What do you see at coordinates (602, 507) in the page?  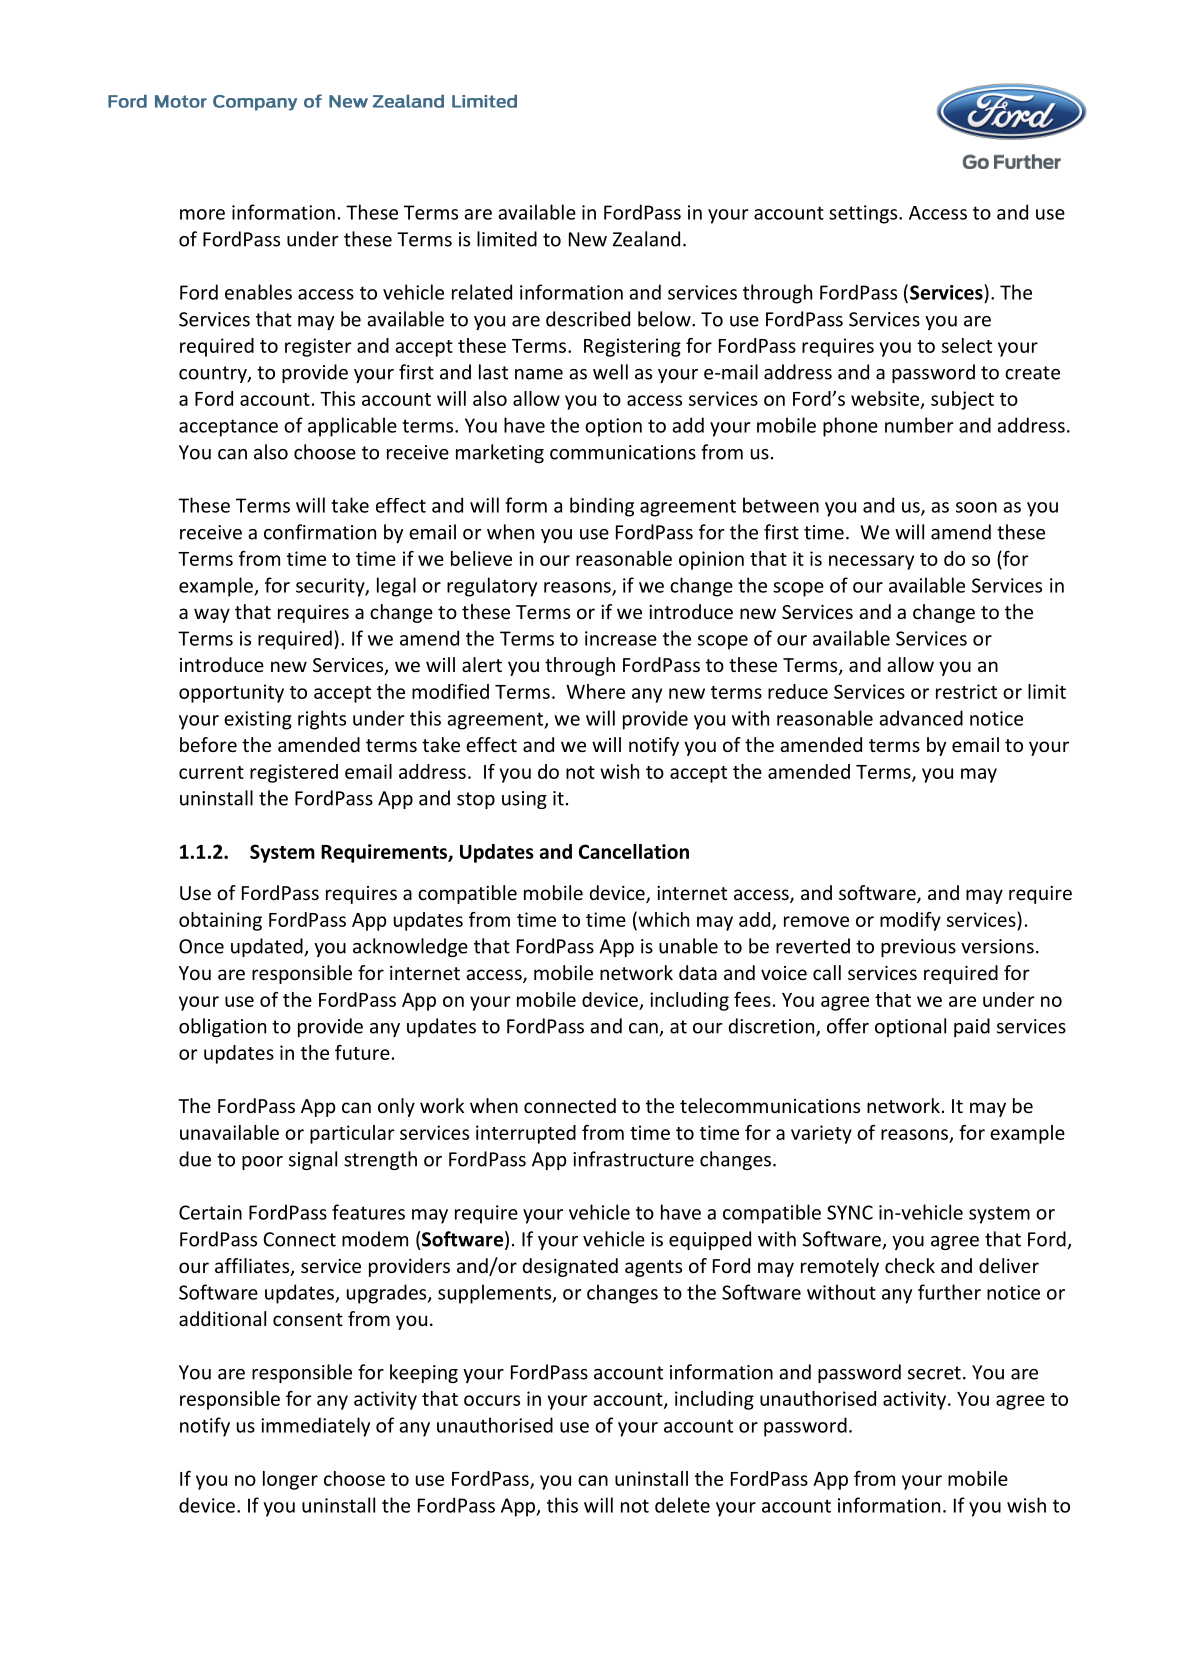 I see `binding` at bounding box center [602, 507].
